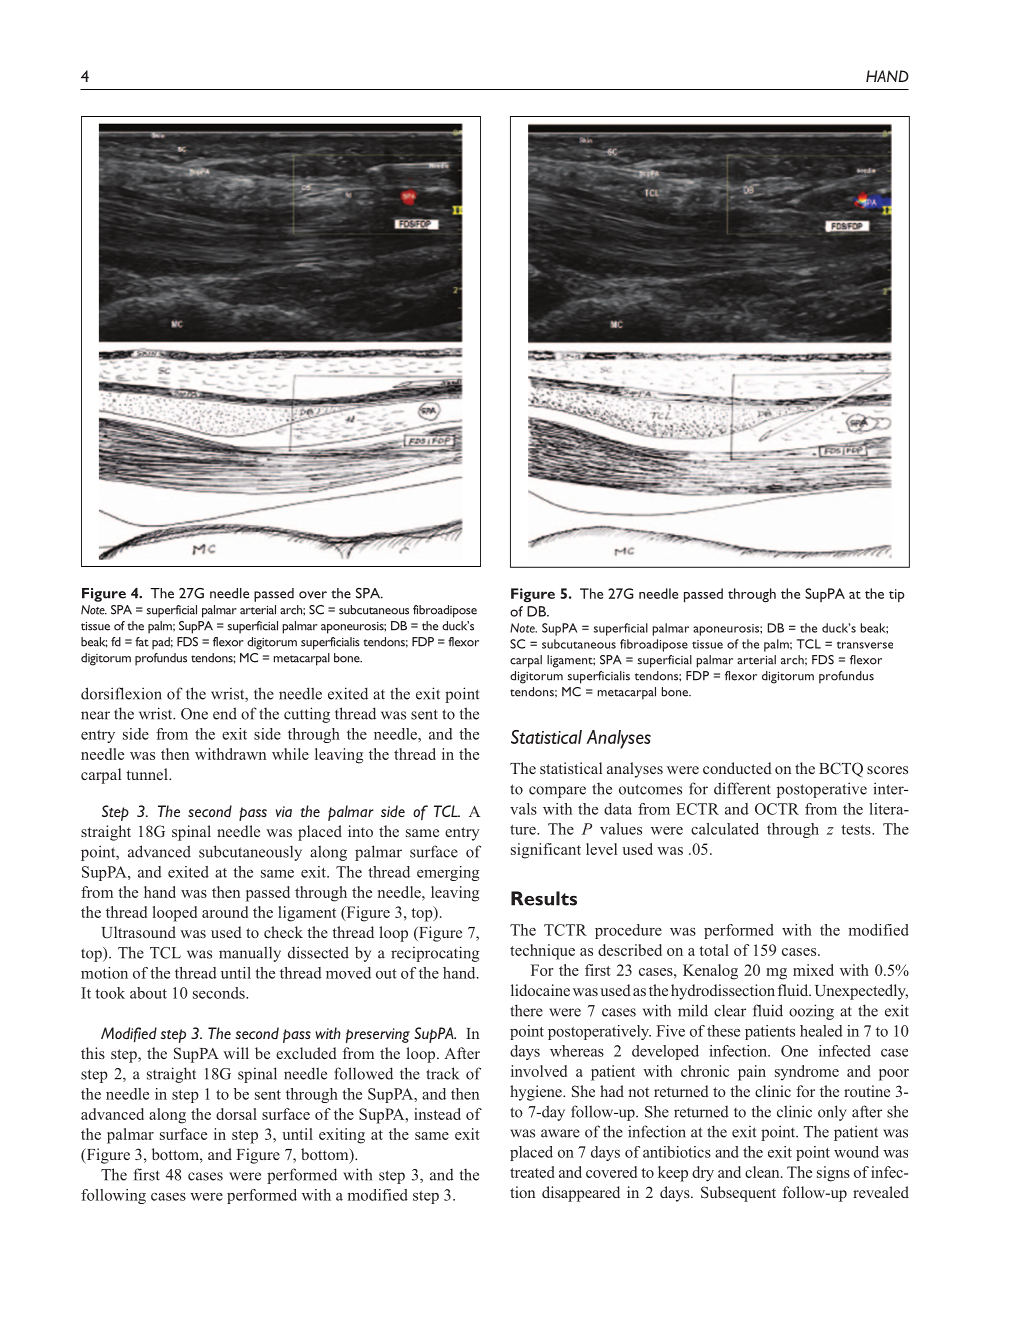 The image size is (1015, 1317). What do you see at coordinates (142, 642) in the image?
I see `fat` at bounding box center [142, 642].
